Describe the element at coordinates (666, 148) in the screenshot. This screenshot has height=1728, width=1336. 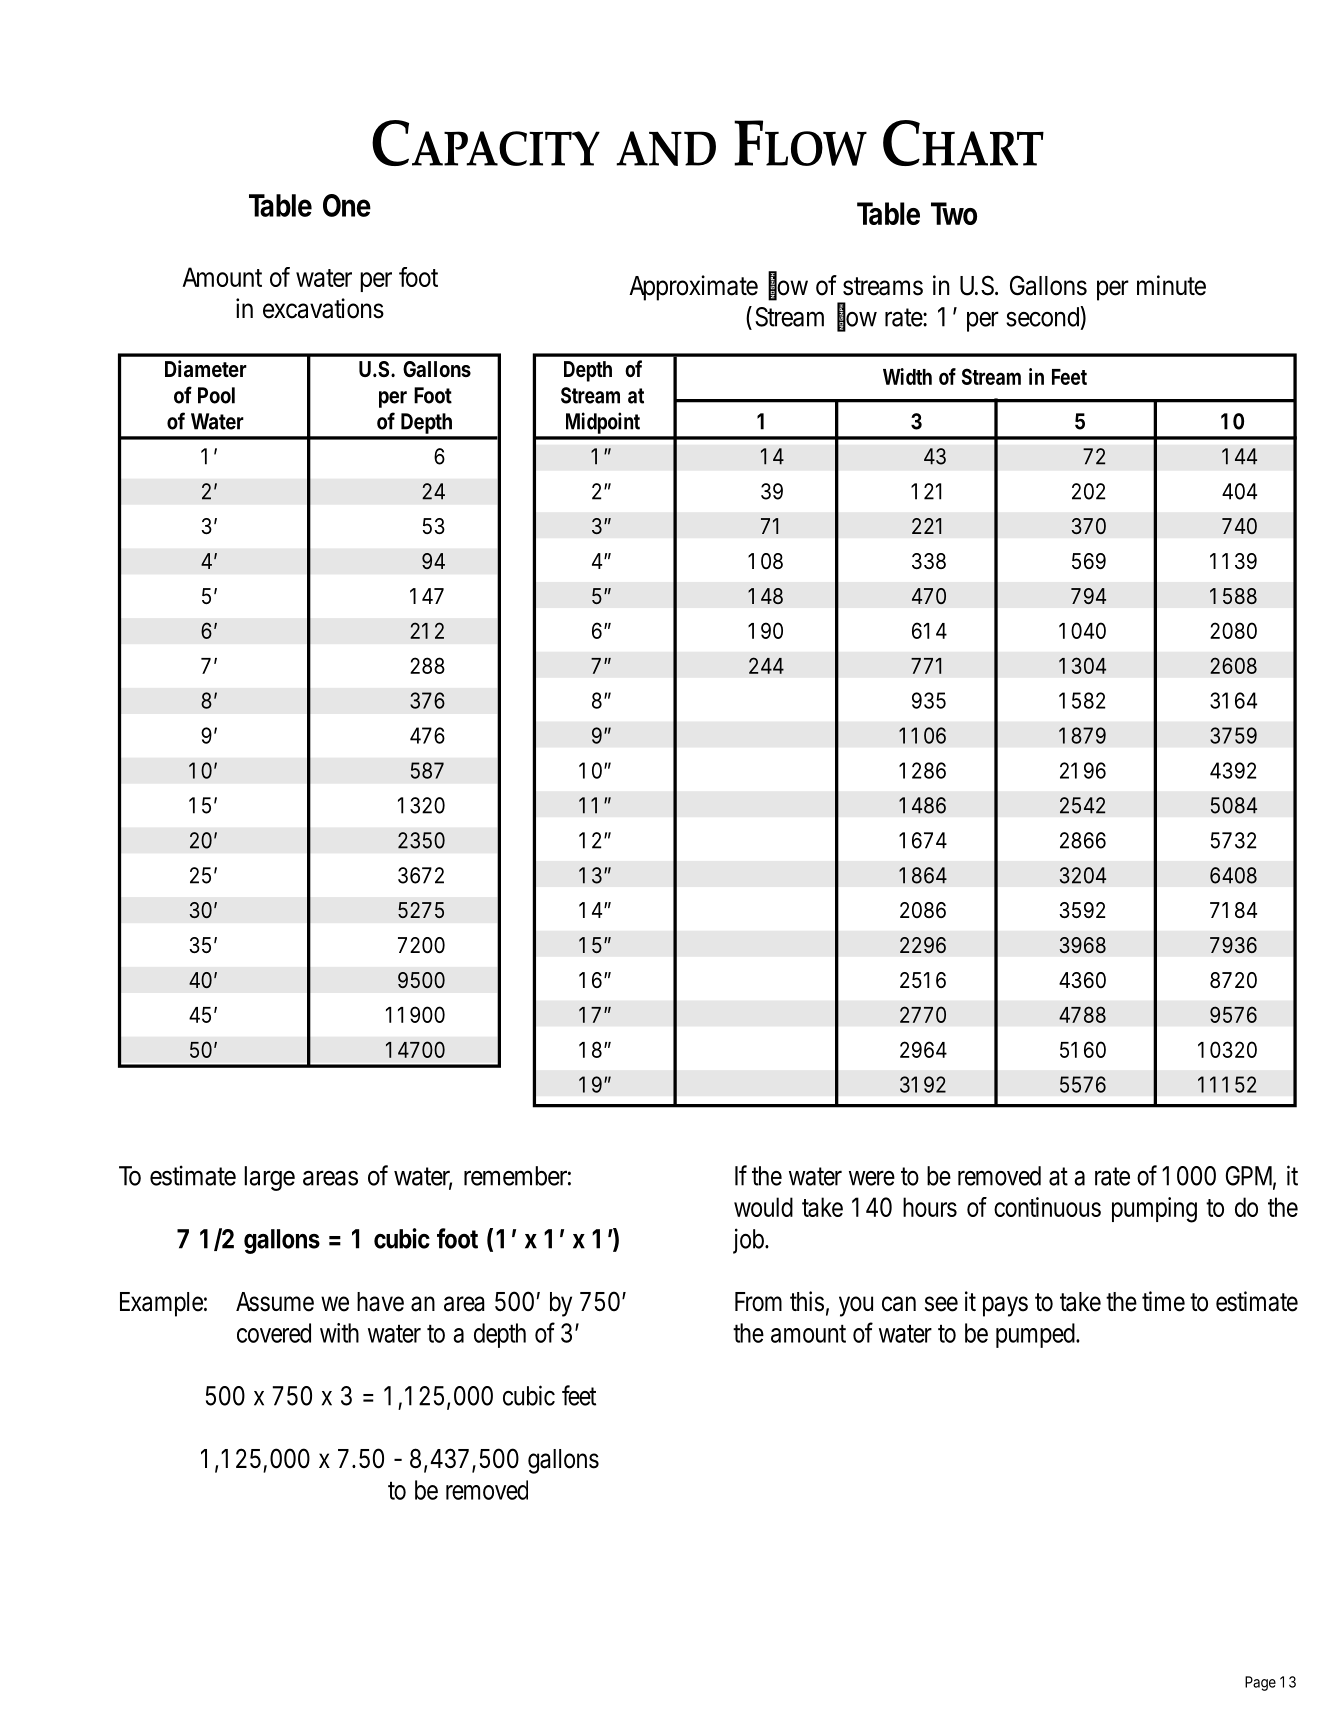
I see `AND` at that location.
